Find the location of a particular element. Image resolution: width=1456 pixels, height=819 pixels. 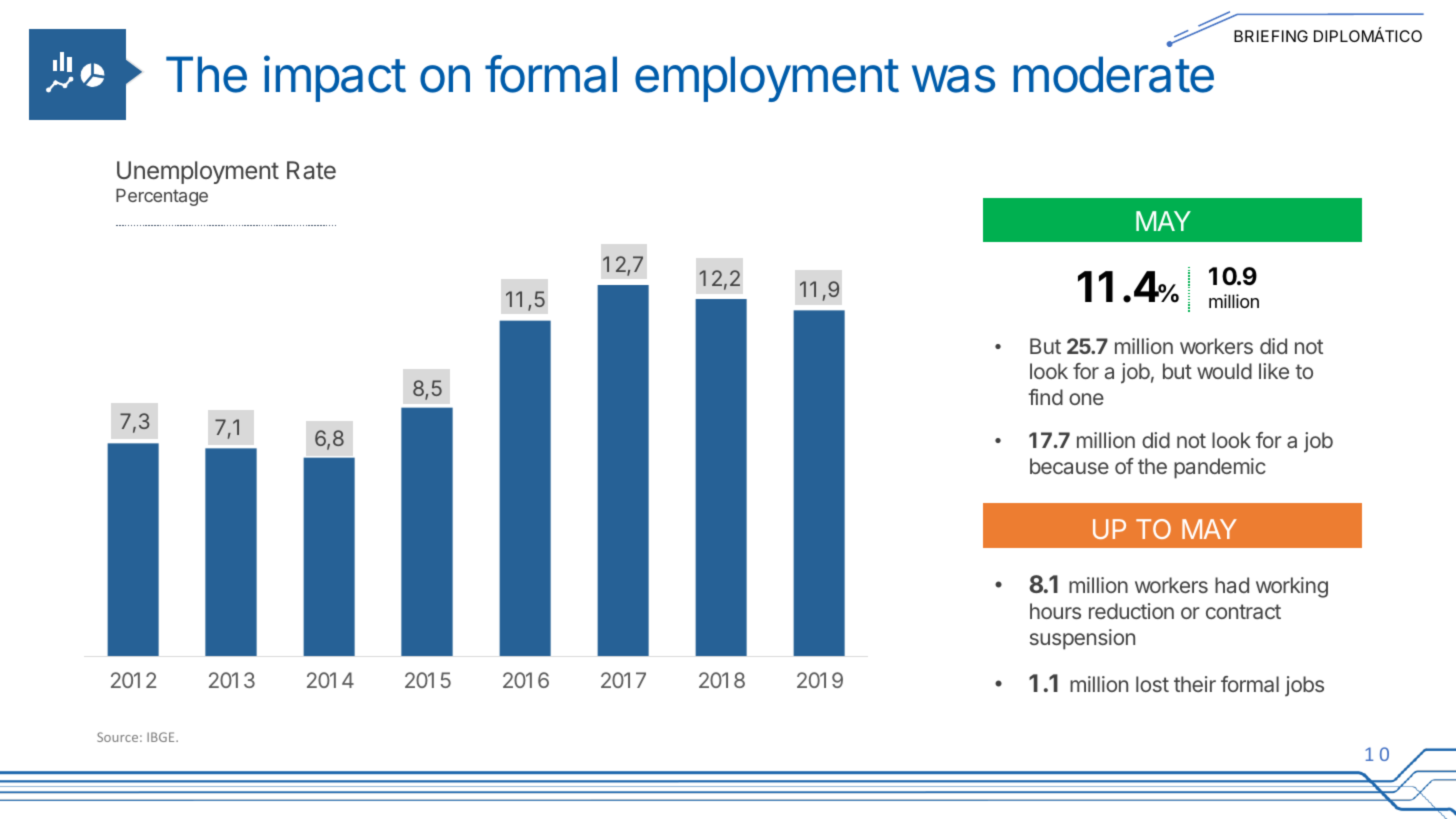

BRIEFING is located at coordinates (1271, 36).
